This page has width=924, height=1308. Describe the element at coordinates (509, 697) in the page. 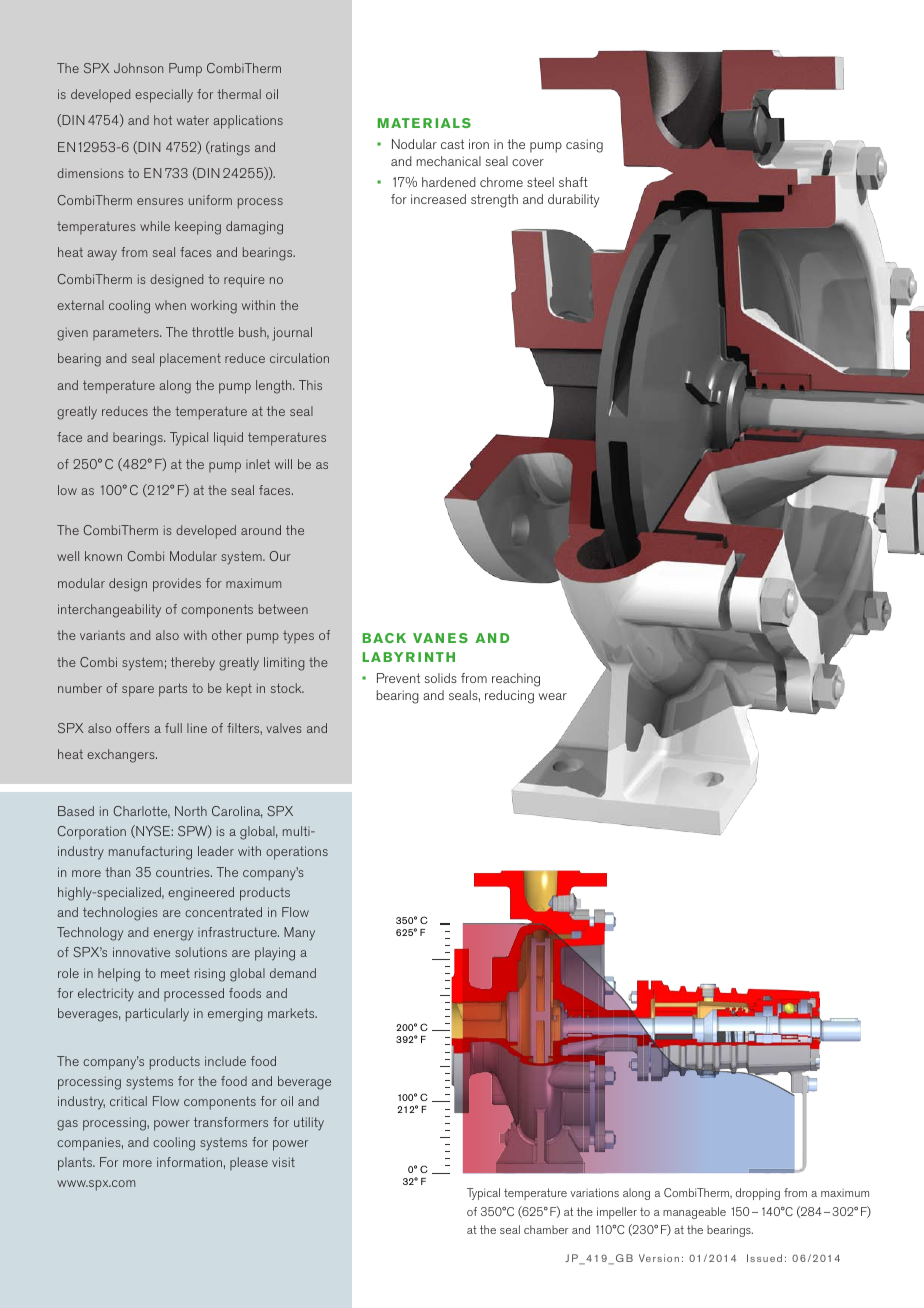

I see `reducing` at that location.
